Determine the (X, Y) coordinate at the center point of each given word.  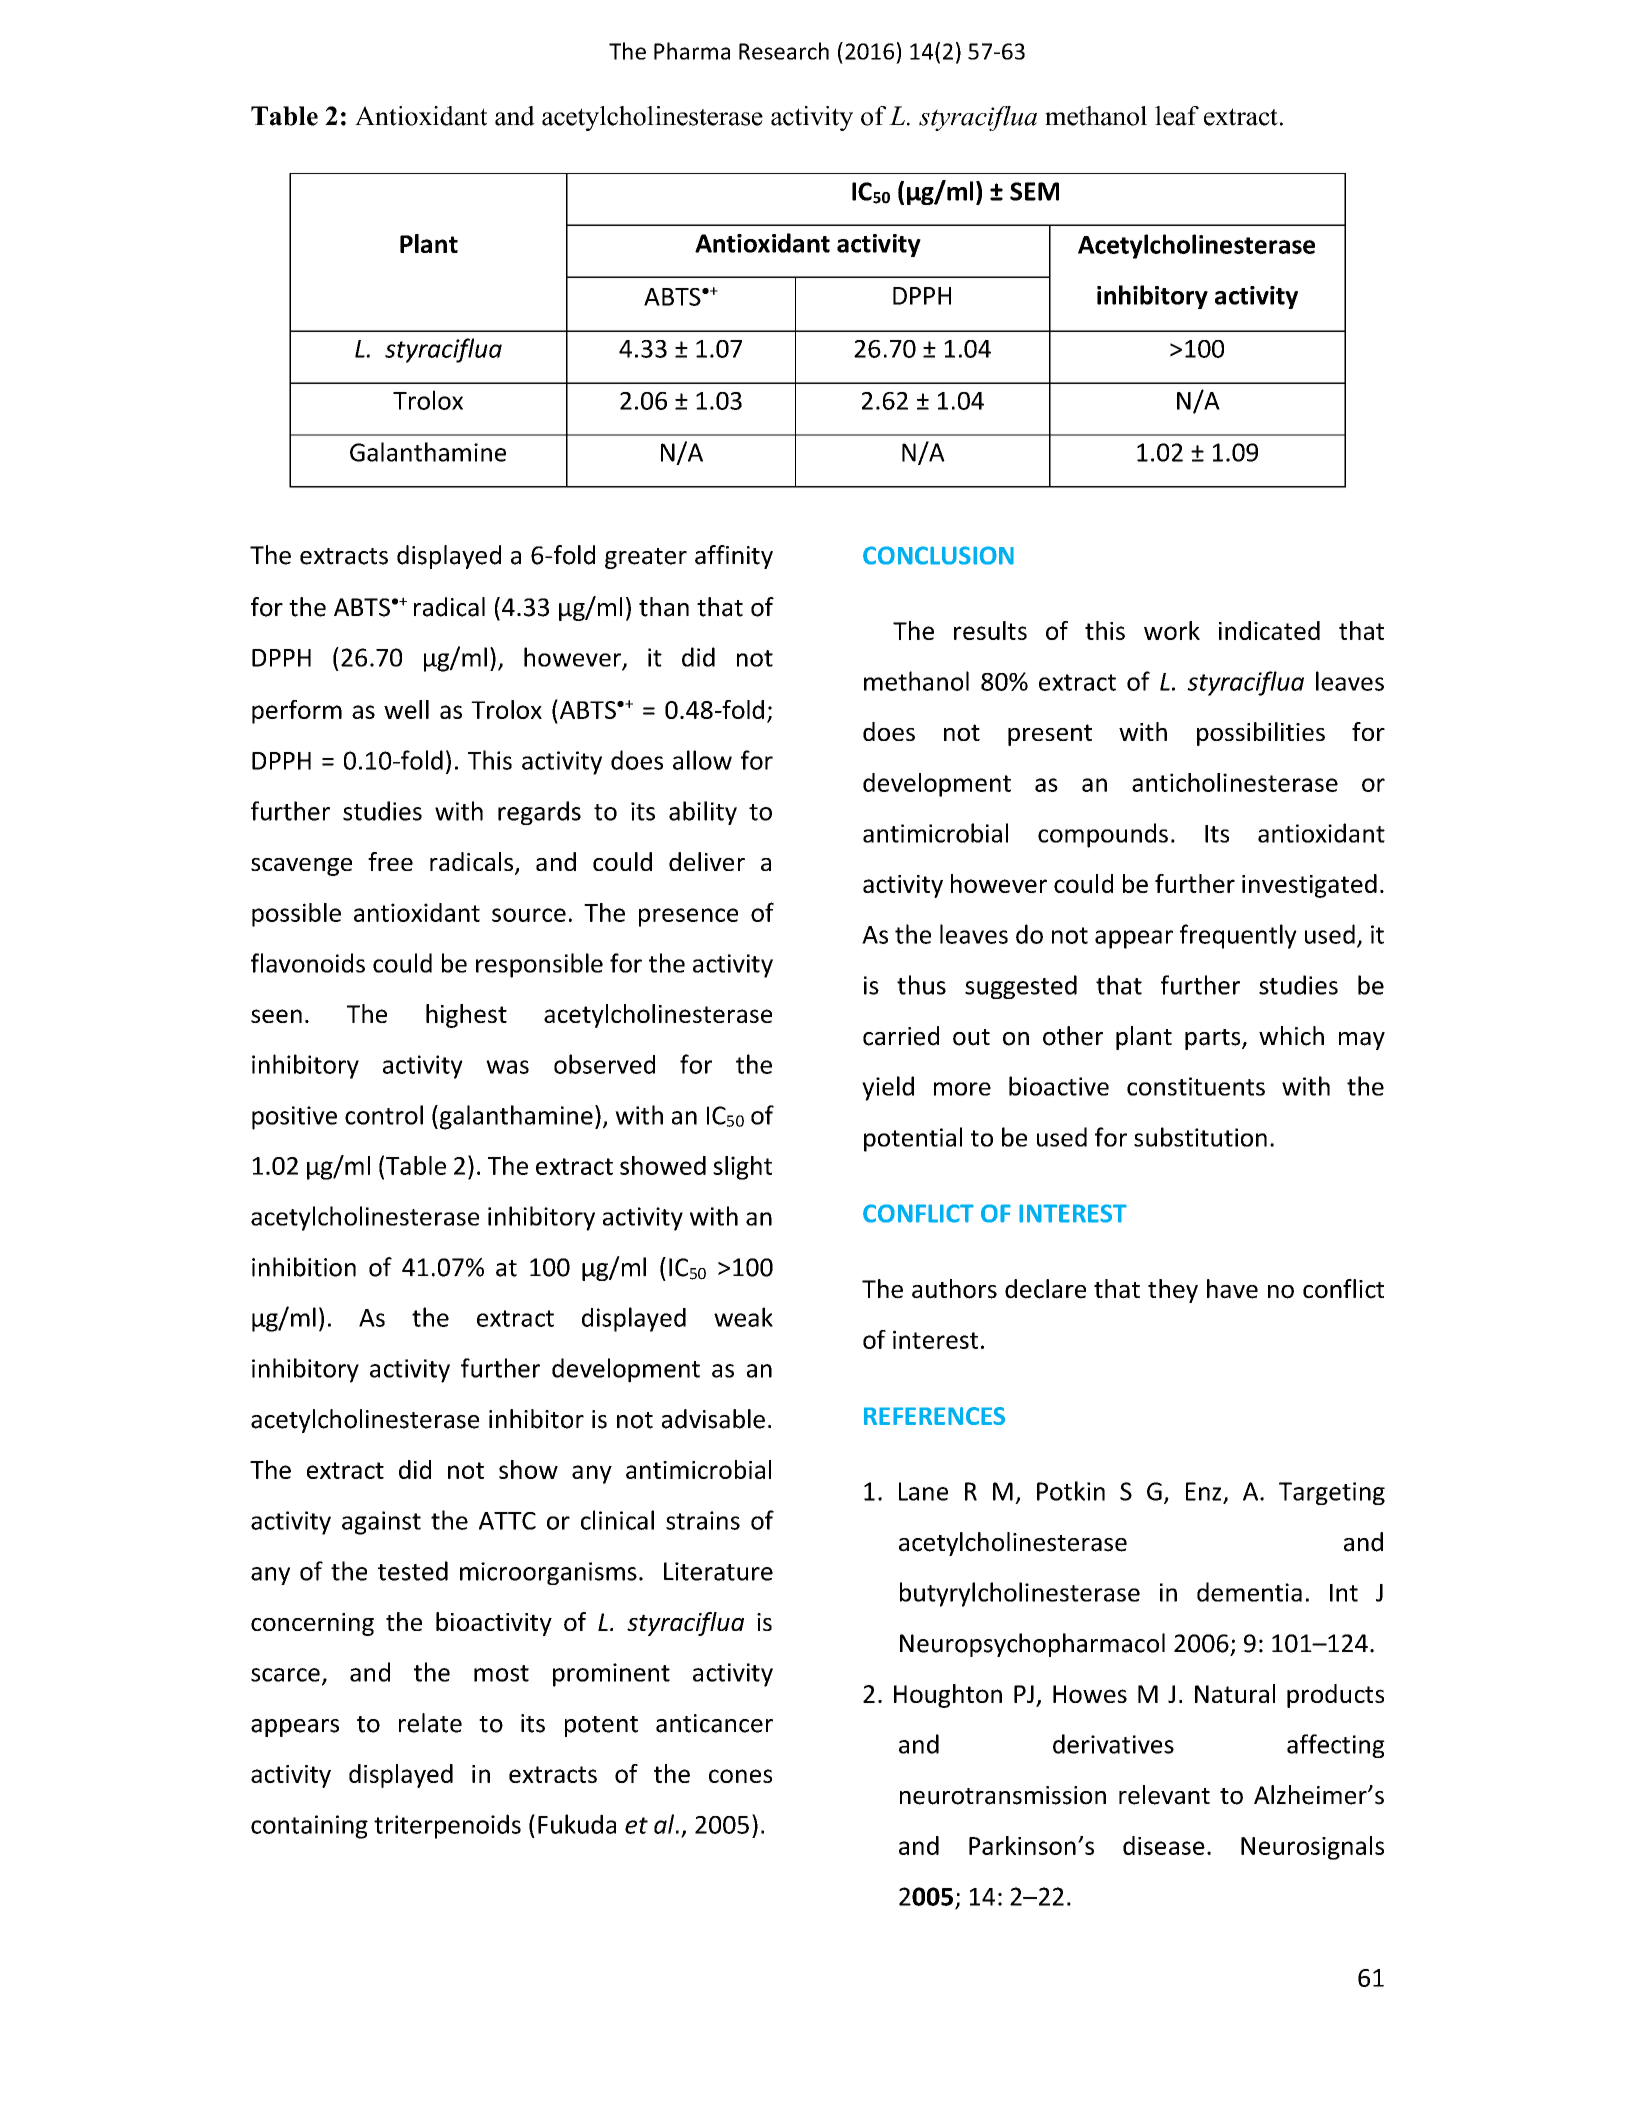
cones (740, 1776)
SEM (1034, 191)
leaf (1177, 116)
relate (430, 1723)
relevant (1164, 1795)
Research (784, 51)
